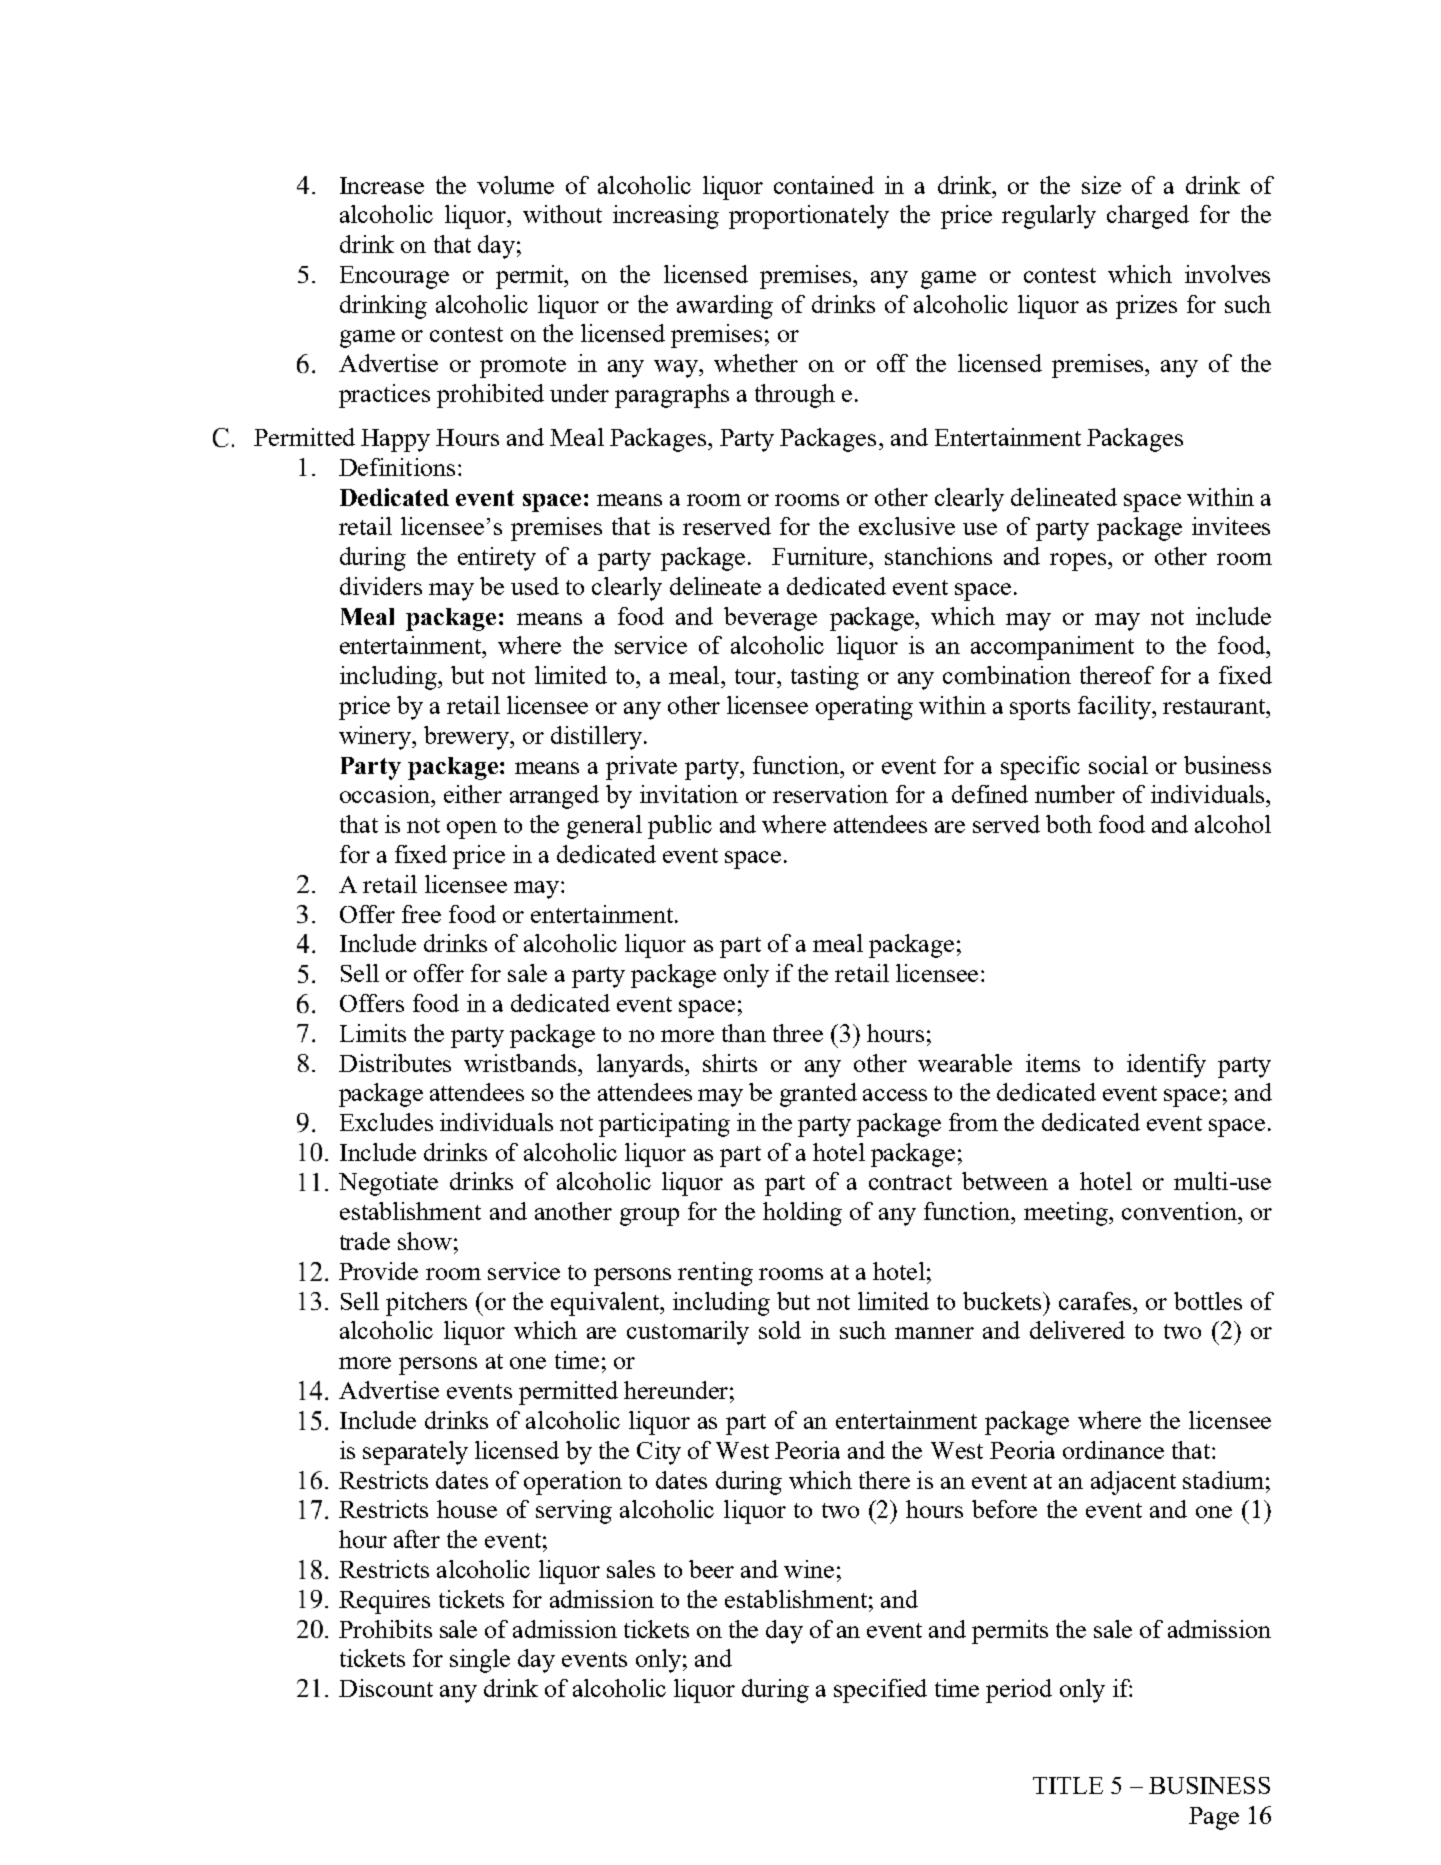  What do you see at coordinates (798, 1033) in the screenshot?
I see `three` at bounding box center [798, 1033].
